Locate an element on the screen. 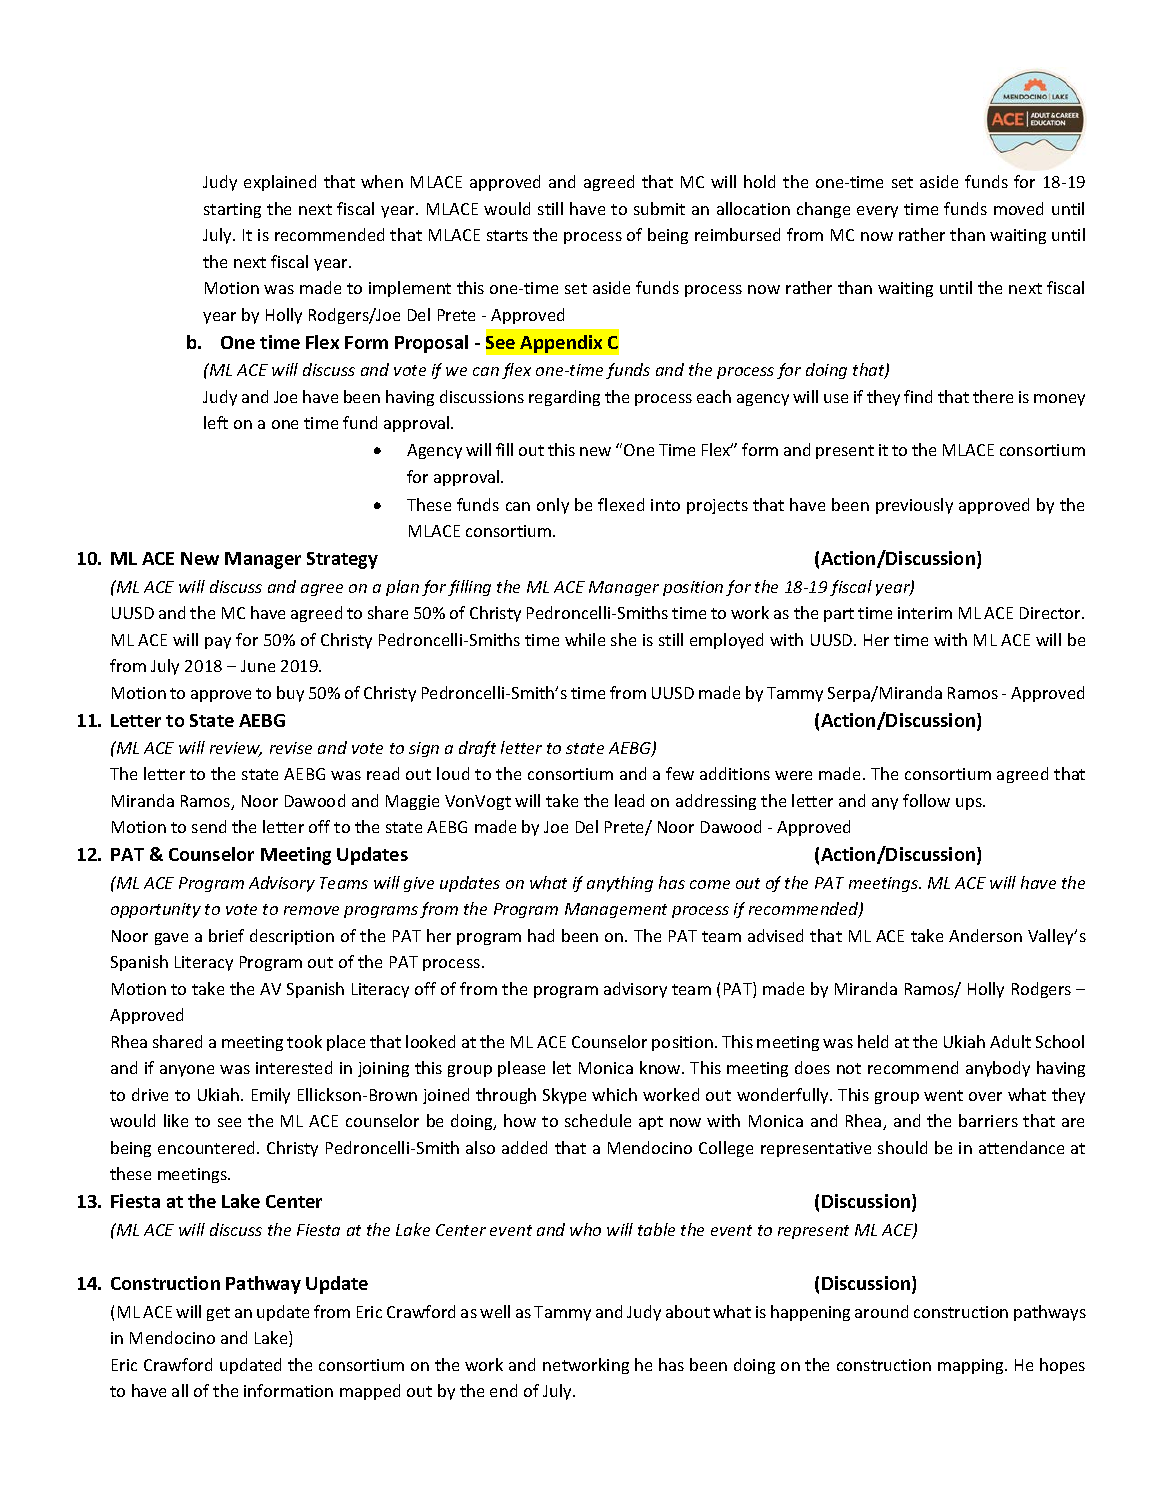 The height and width of the screenshot is (1493, 1154). went is located at coordinates (943, 1095).
